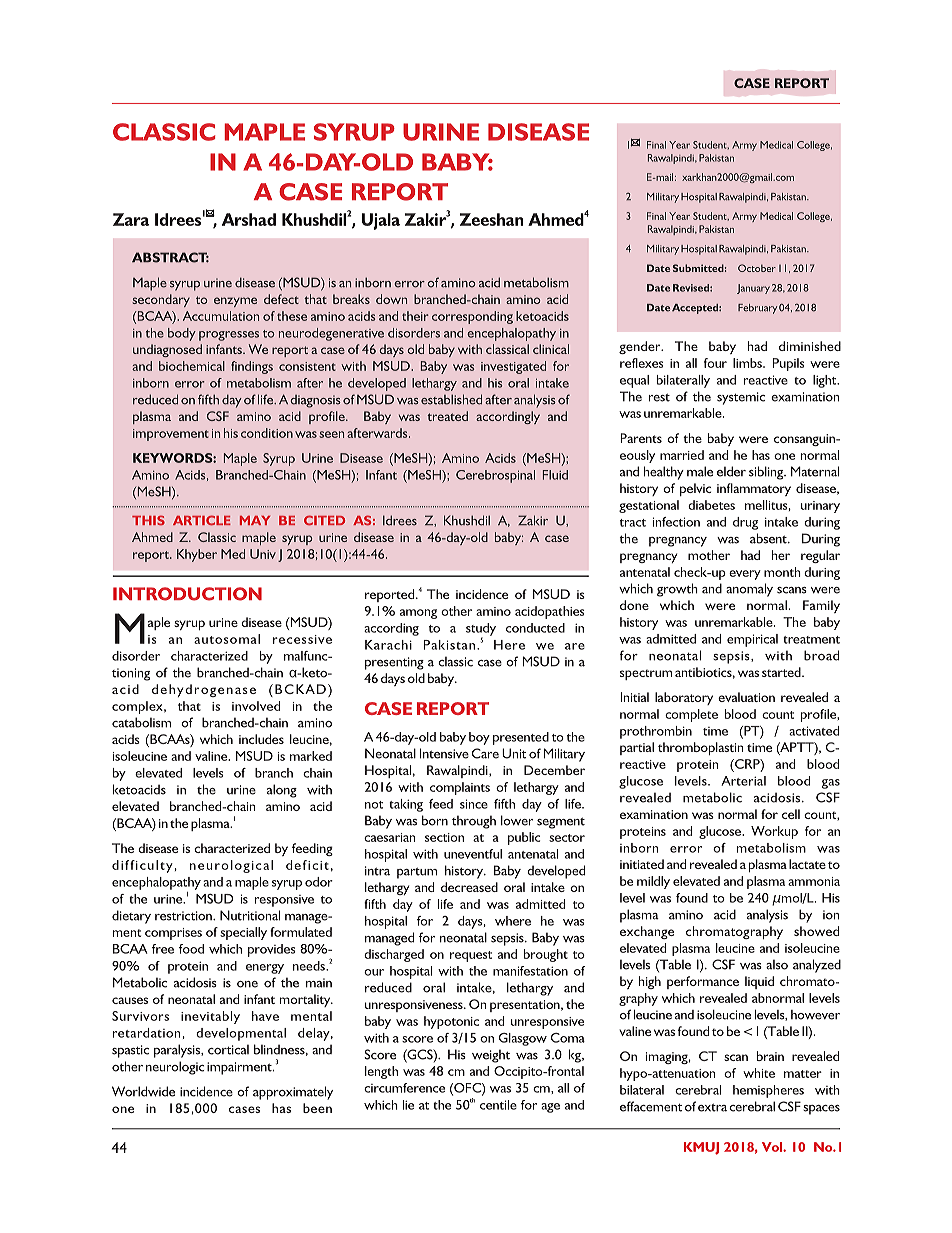  What do you see at coordinates (227, 639) in the screenshot?
I see `autosomal` at bounding box center [227, 639].
